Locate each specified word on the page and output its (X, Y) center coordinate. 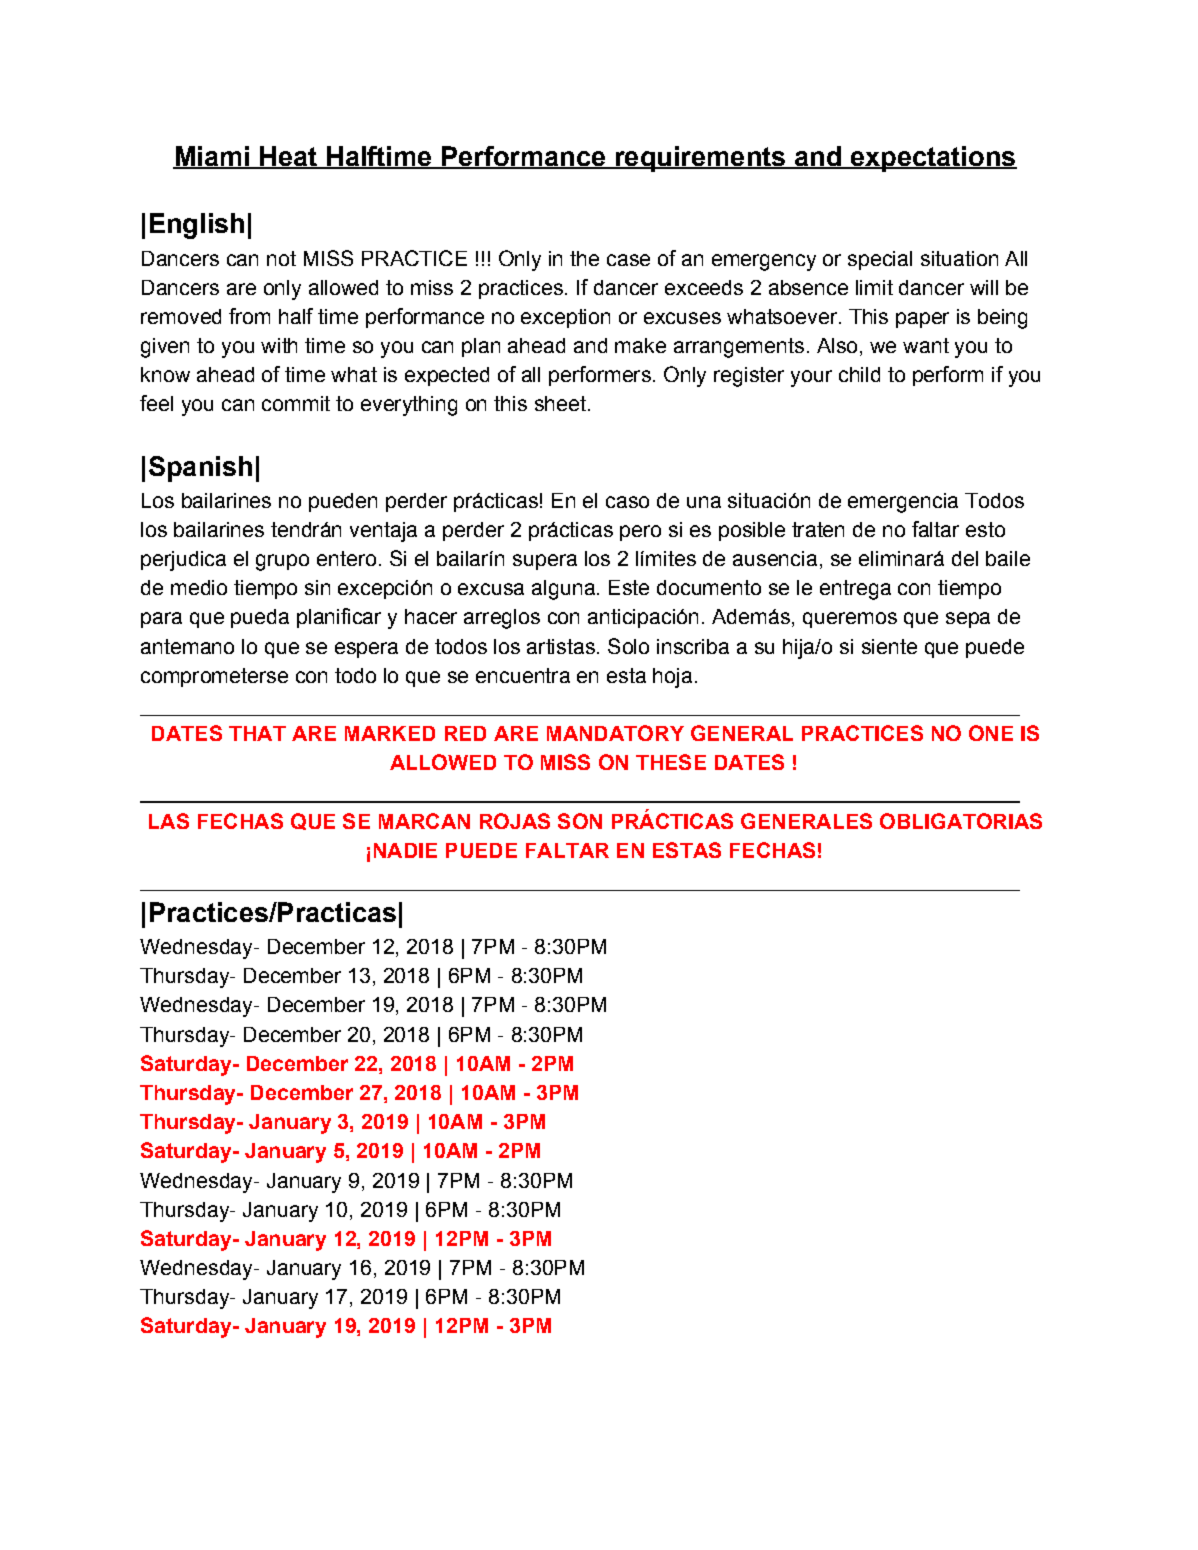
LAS (169, 821)
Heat (289, 157)
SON (580, 821)
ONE (991, 733)
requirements (700, 159)
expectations (932, 159)
